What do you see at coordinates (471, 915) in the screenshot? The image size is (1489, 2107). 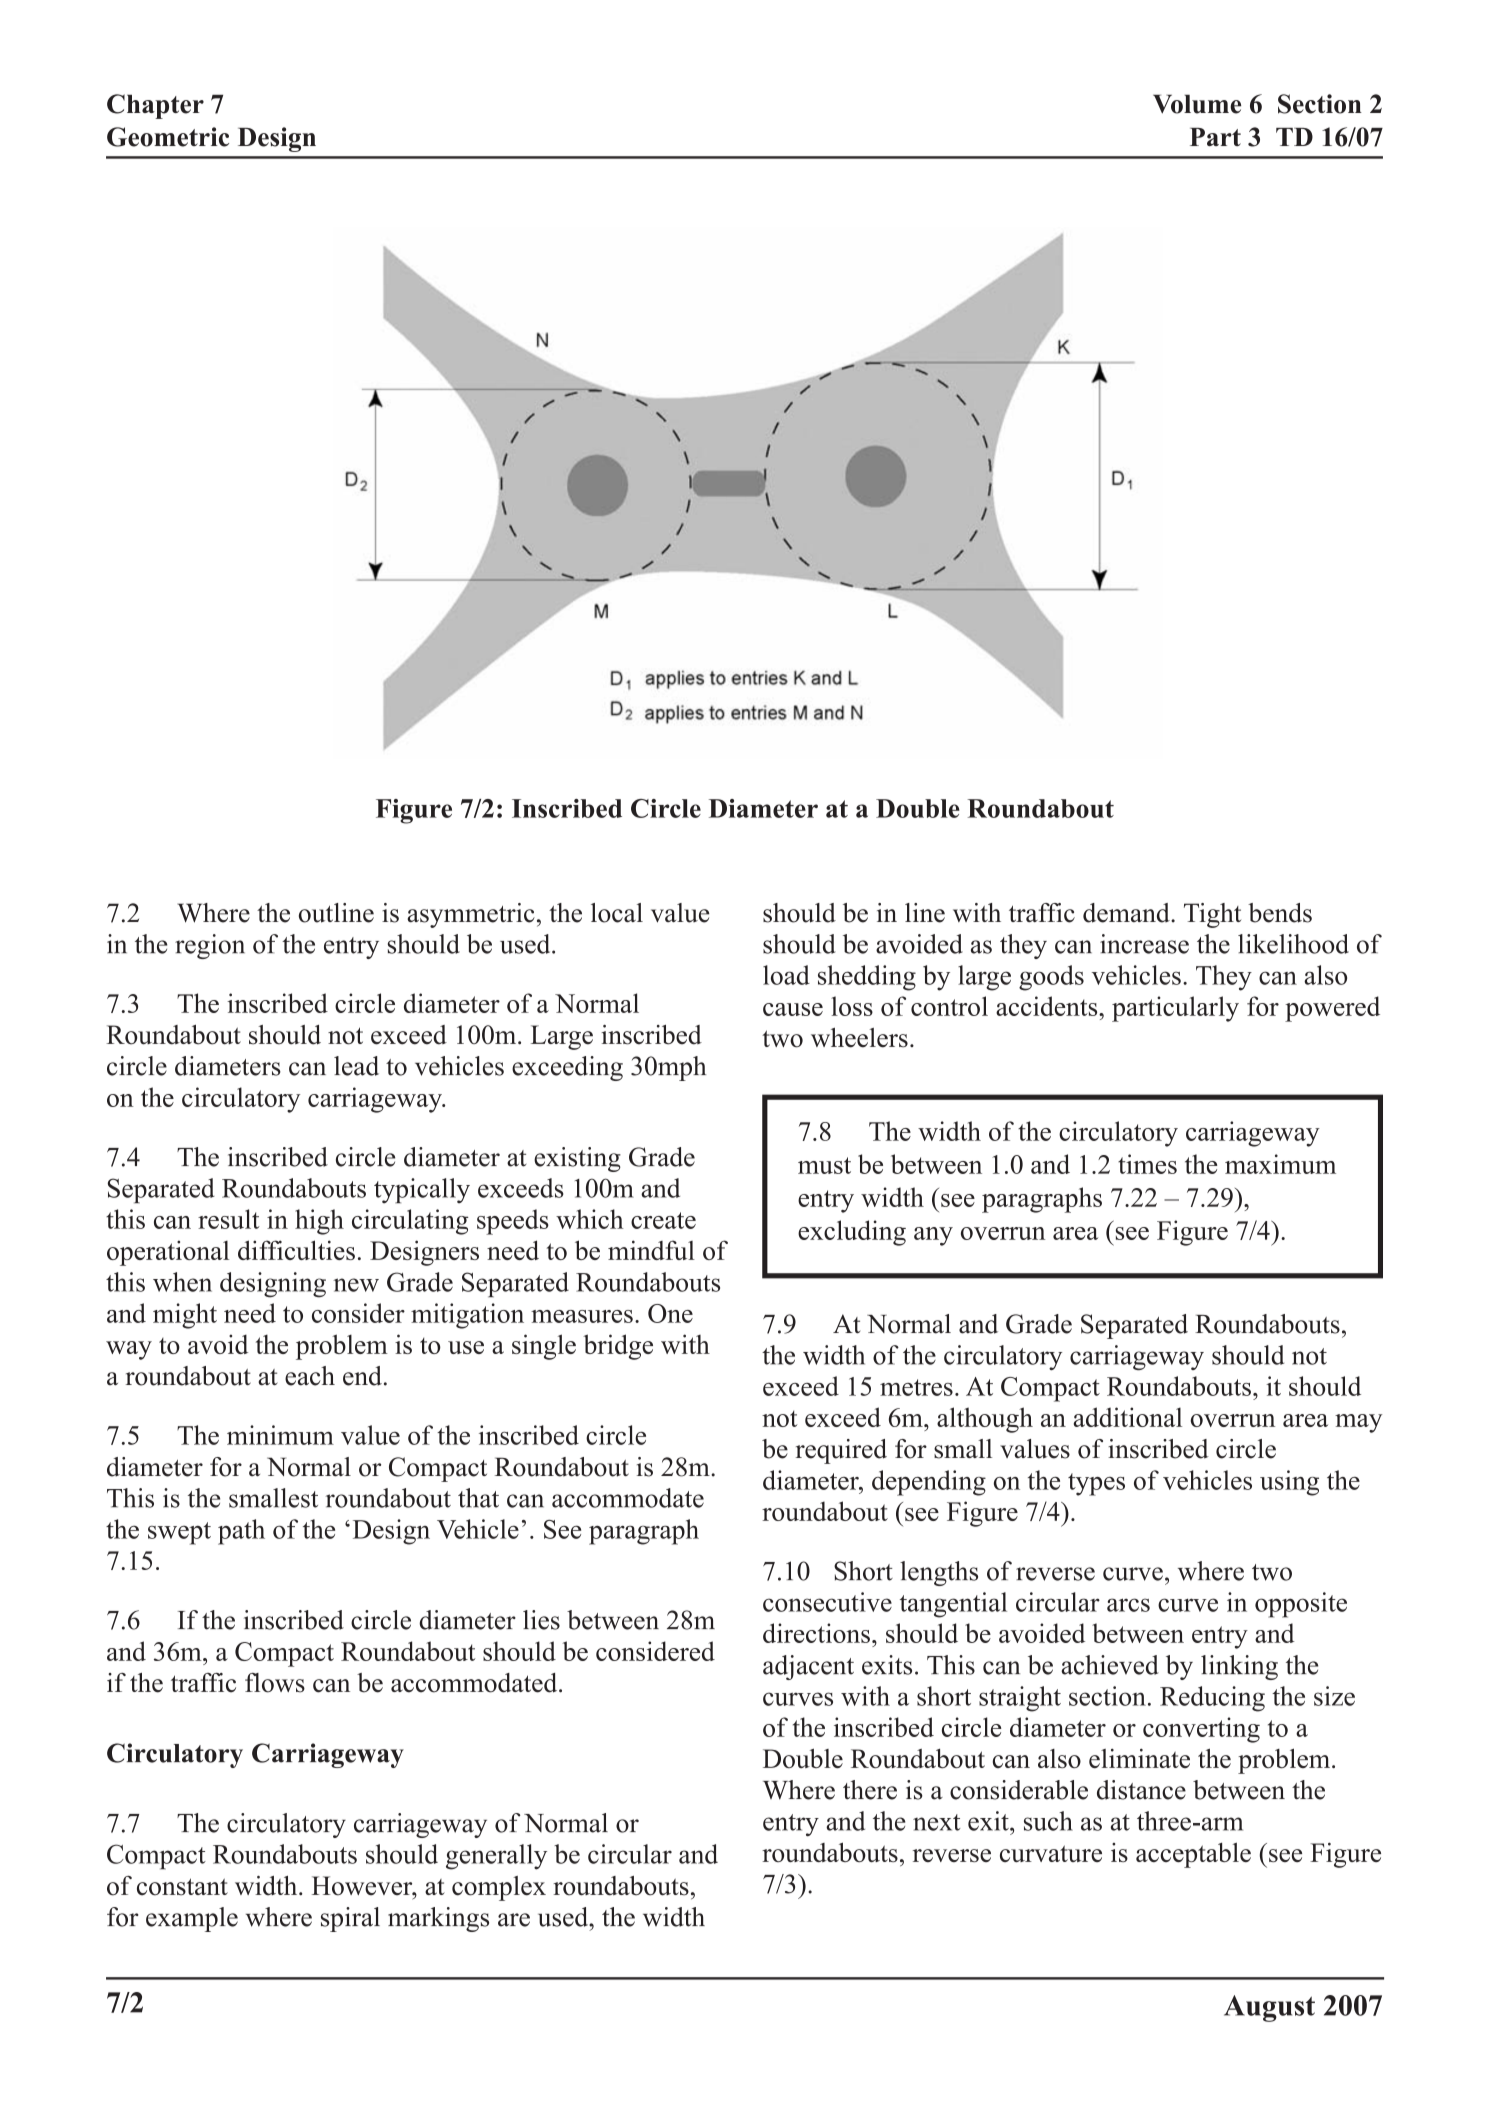 I see `asymmetric` at bounding box center [471, 915].
